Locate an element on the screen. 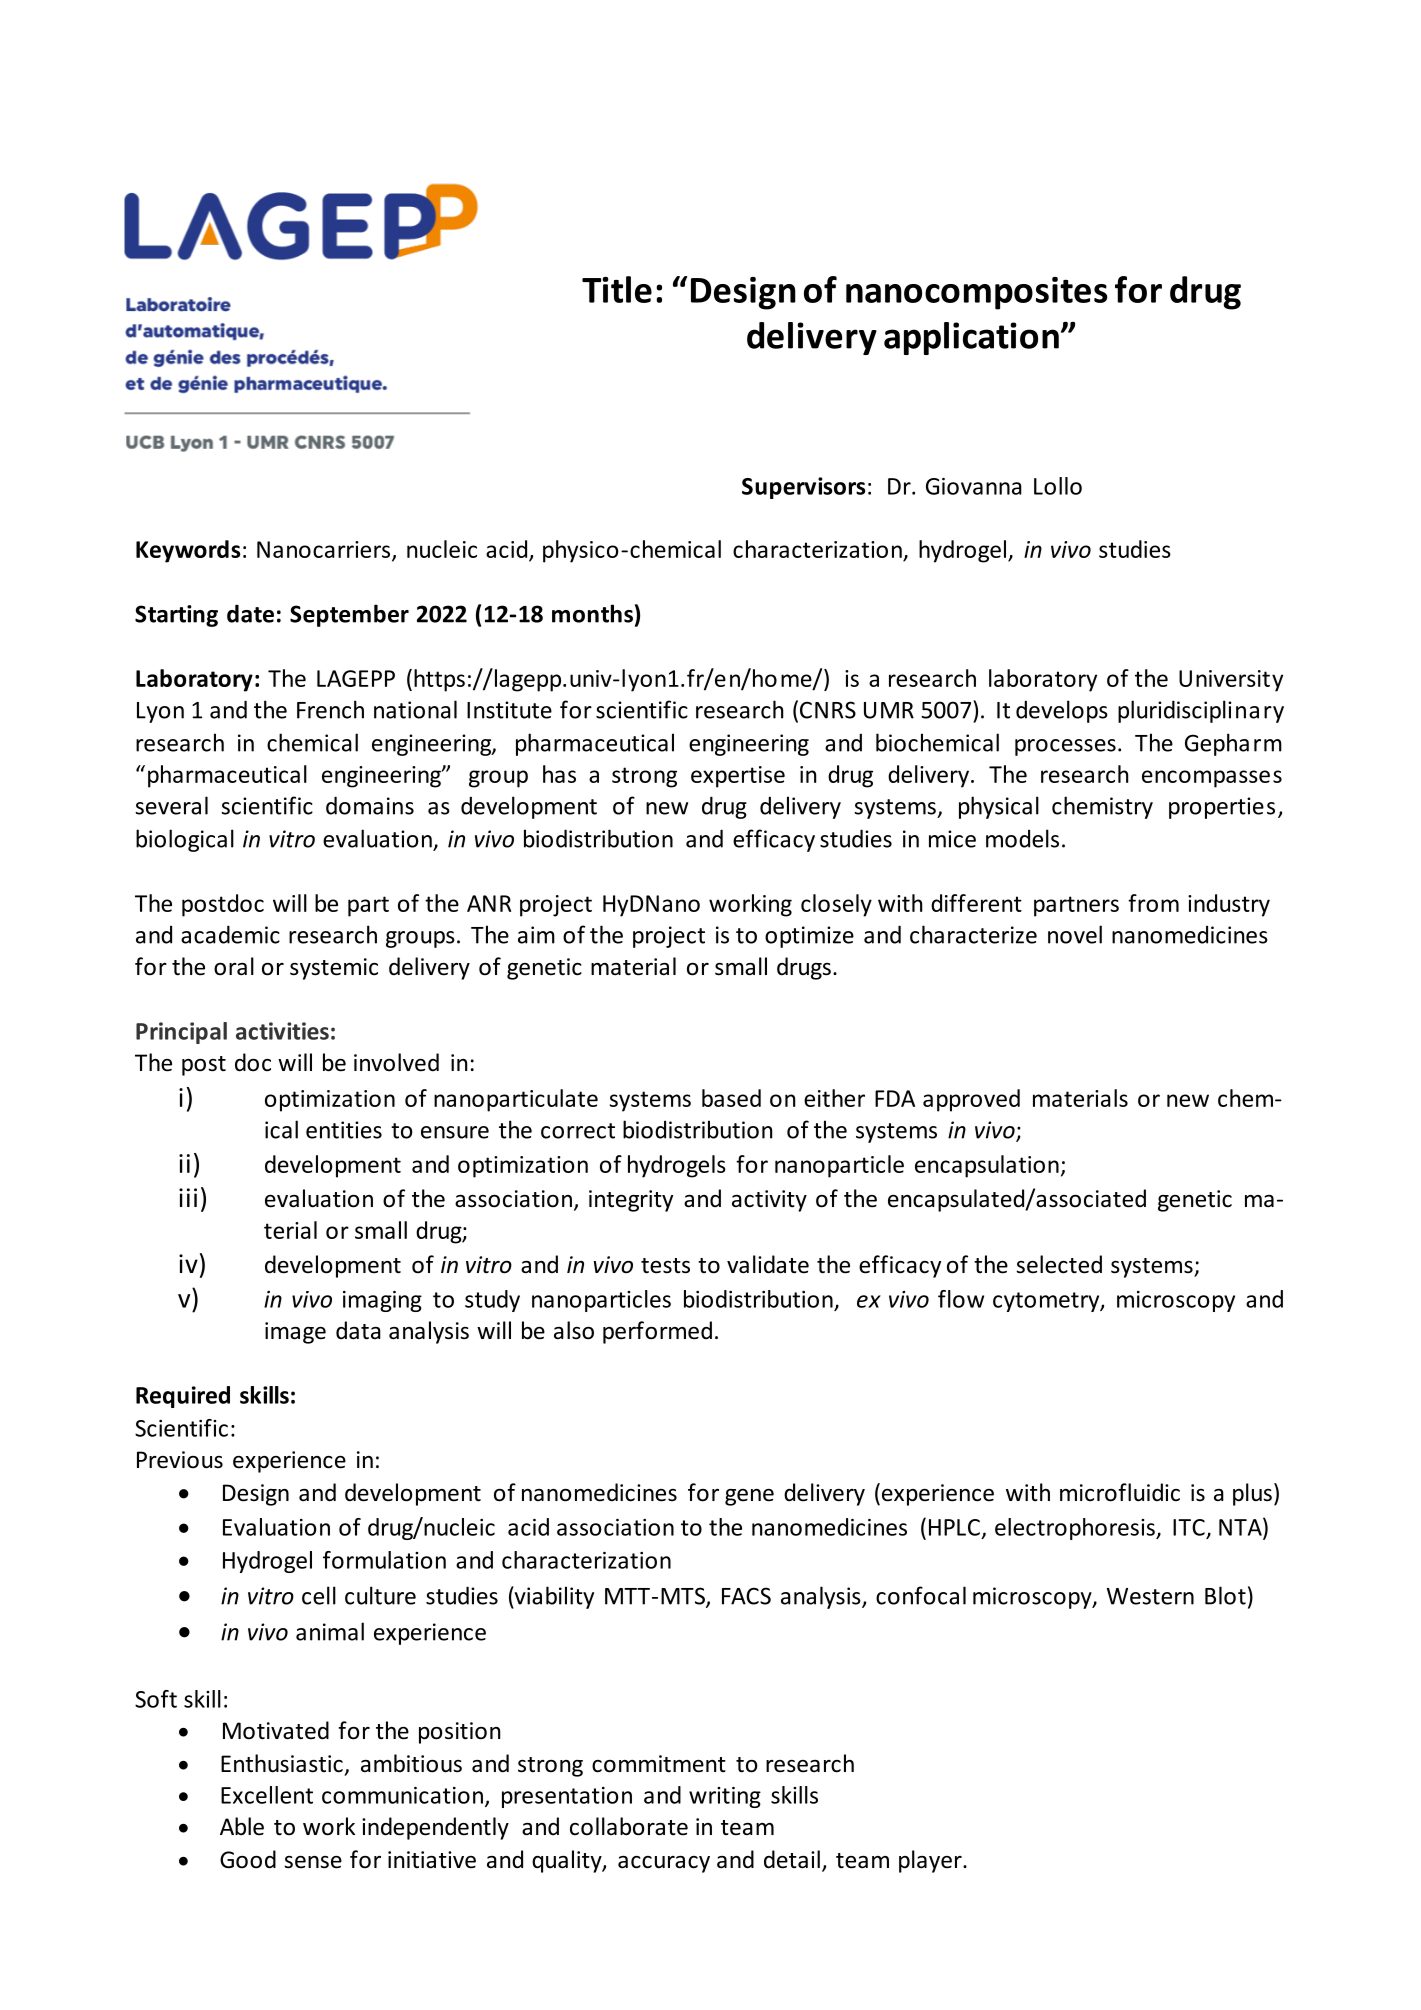  player is located at coordinates (931, 1861).
